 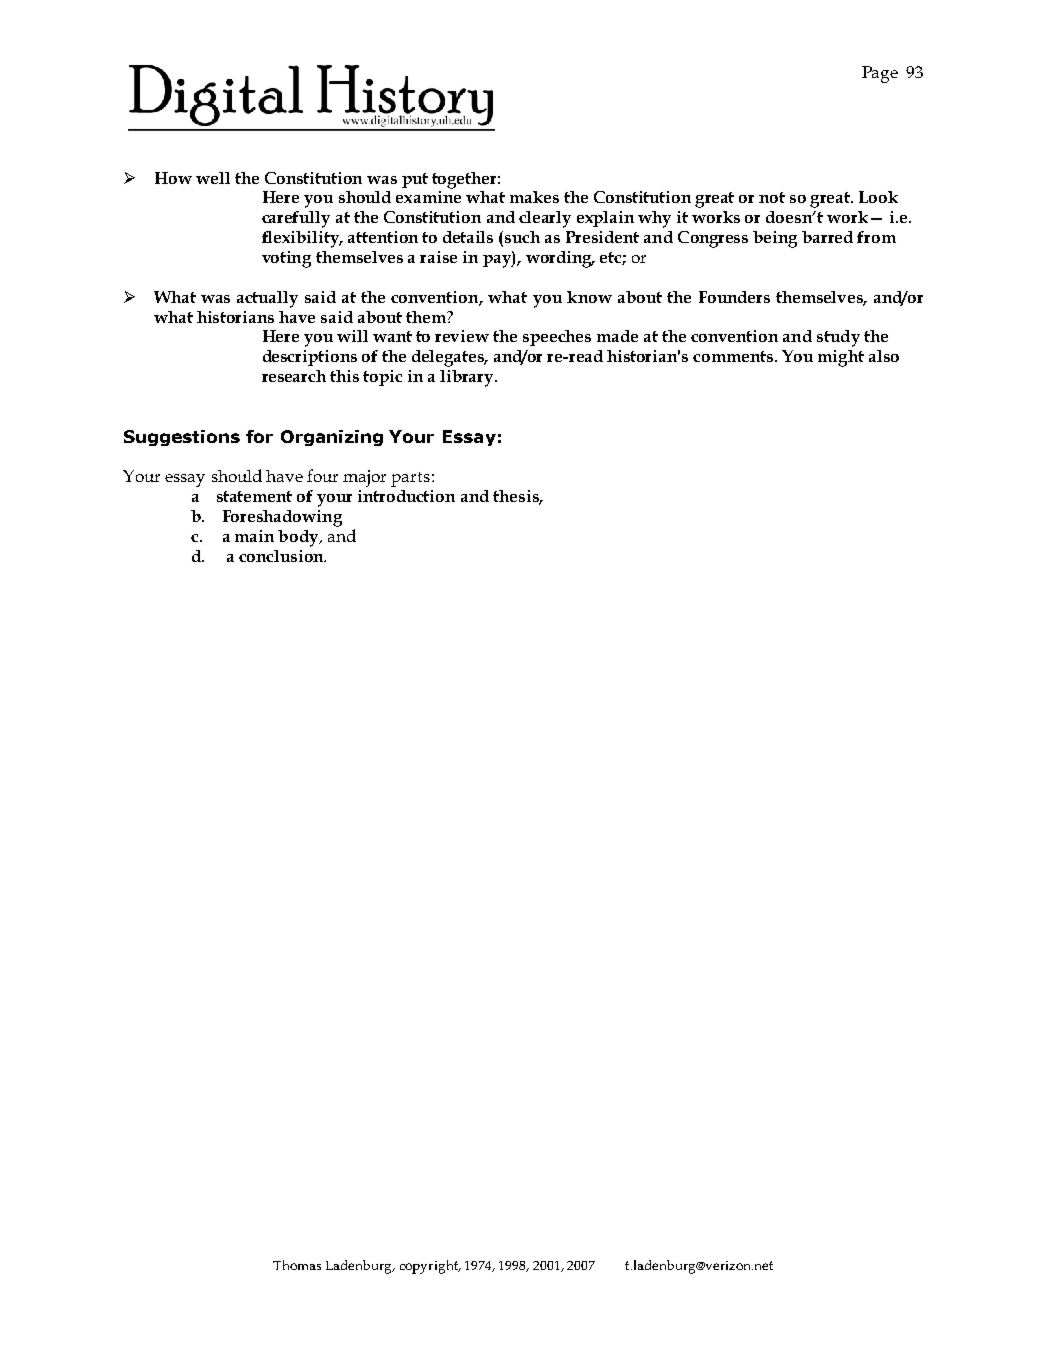 What do you see at coordinates (406, 496) in the image?
I see `introduction` at bounding box center [406, 496].
